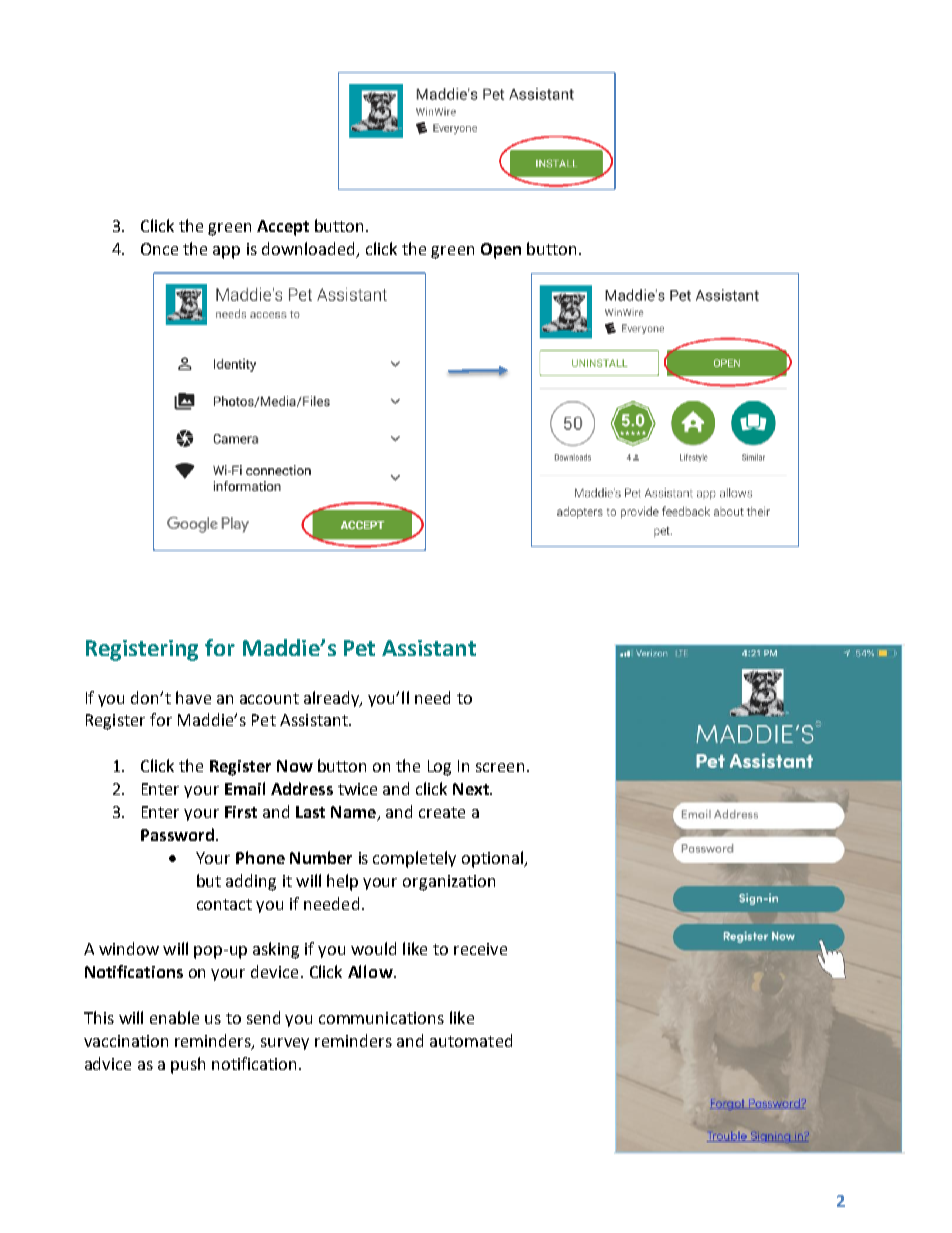 The height and width of the screenshot is (1233, 952). What do you see at coordinates (471, 1040) in the screenshot?
I see `automated` at bounding box center [471, 1040].
